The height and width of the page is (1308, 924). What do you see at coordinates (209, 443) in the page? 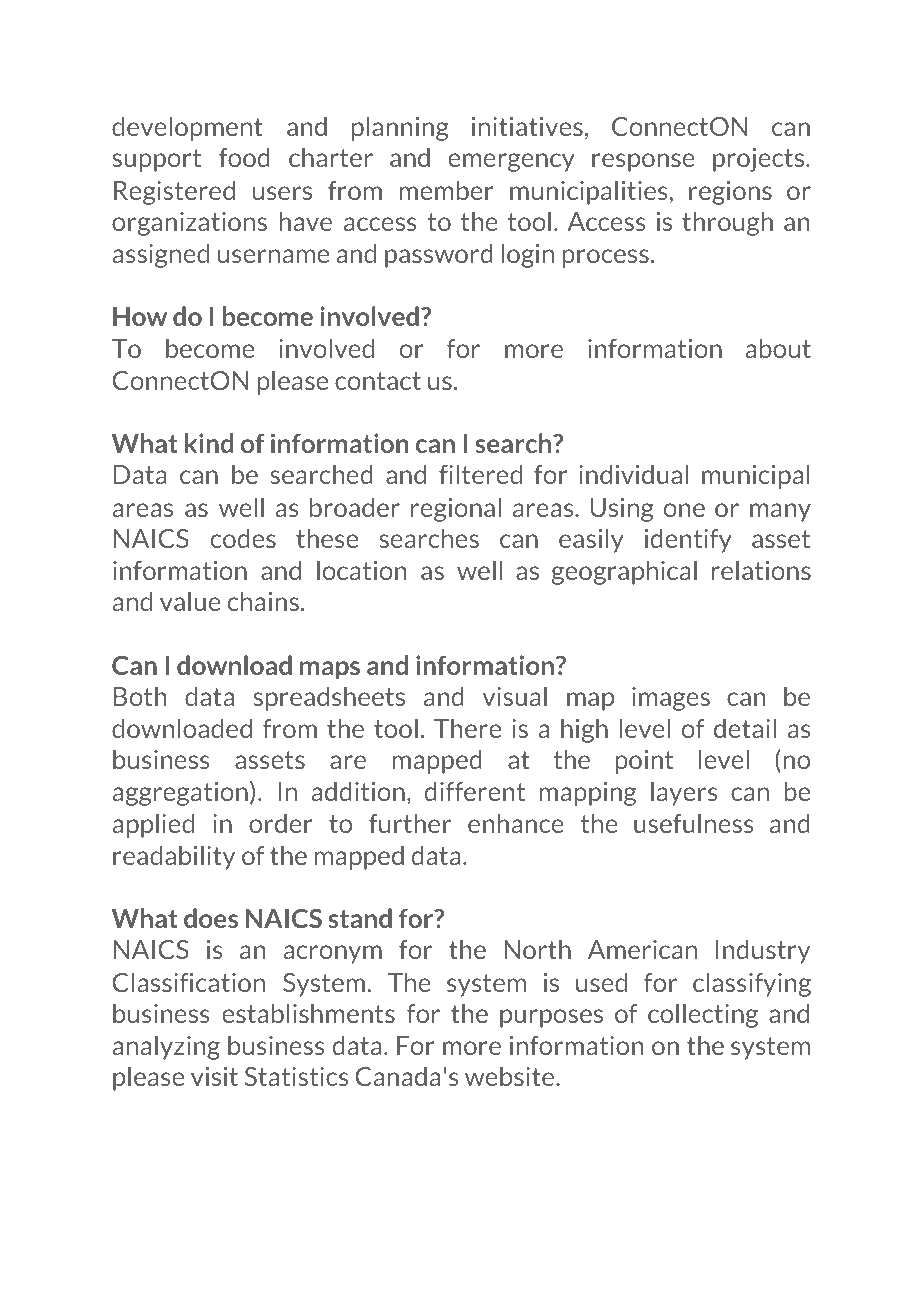
I see `kind` at bounding box center [209, 443].
